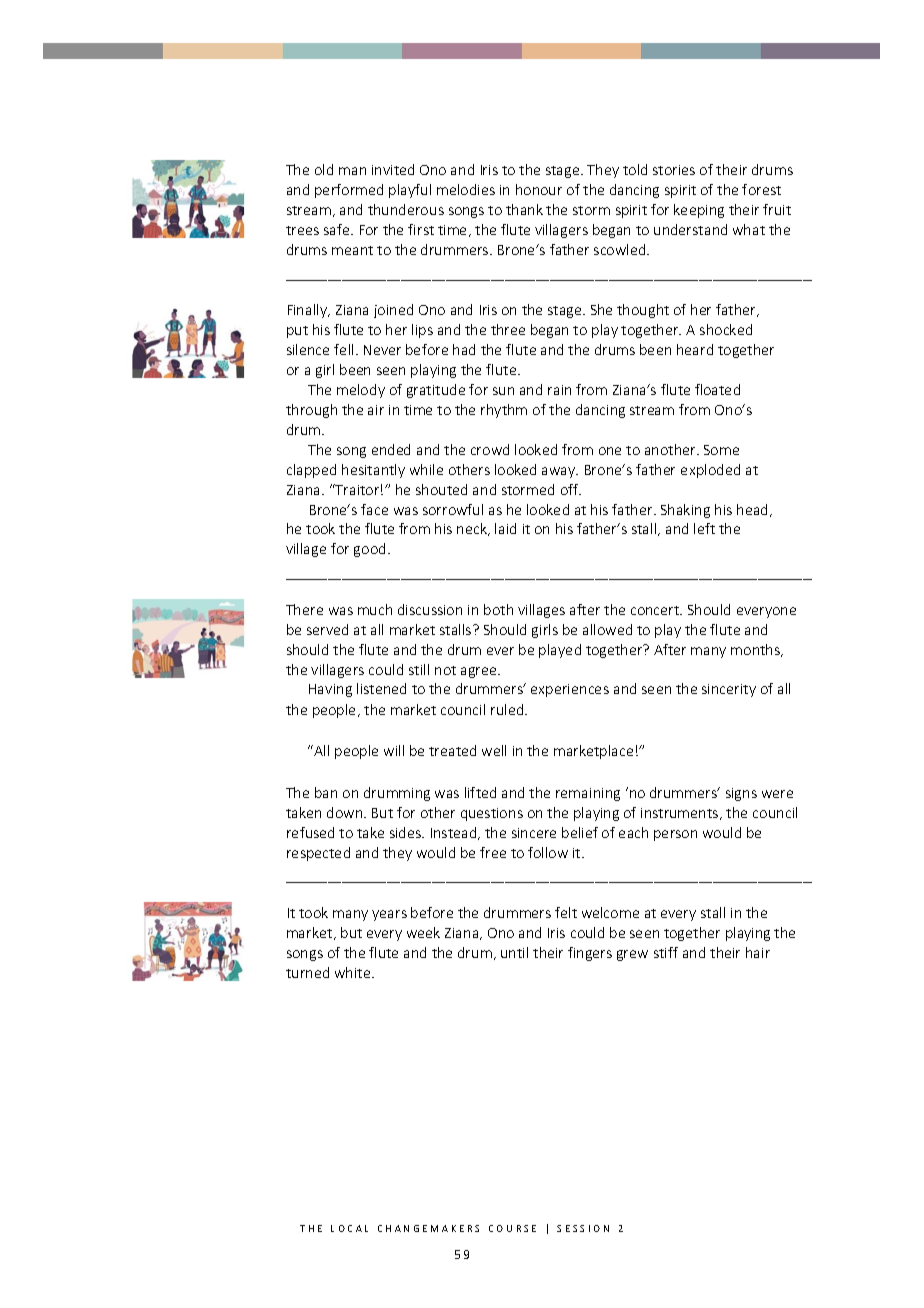 Image resolution: width=924 pixels, height=1308 pixels. What do you see at coordinates (369, 550) in the screenshot?
I see `good` at bounding box center [369, 550].
